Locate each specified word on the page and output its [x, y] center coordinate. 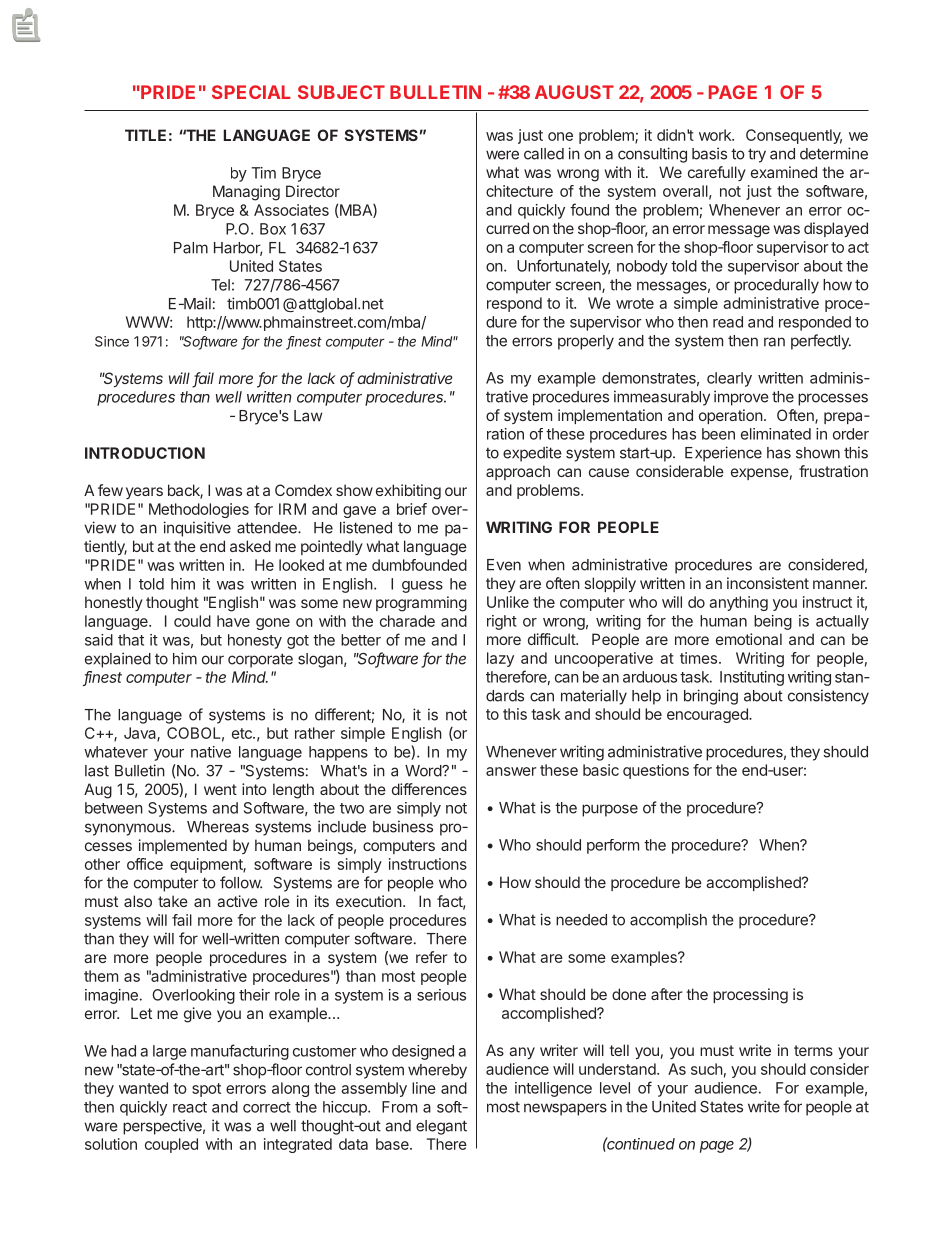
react [190, 1107]
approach [518, 472]
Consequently [794, 136]
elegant [441, 1127]
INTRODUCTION [145, 453]
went [220, 789]
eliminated [776, 434]
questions [656, 771]
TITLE [145, 135]
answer [511, 771]
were [502, 155]
